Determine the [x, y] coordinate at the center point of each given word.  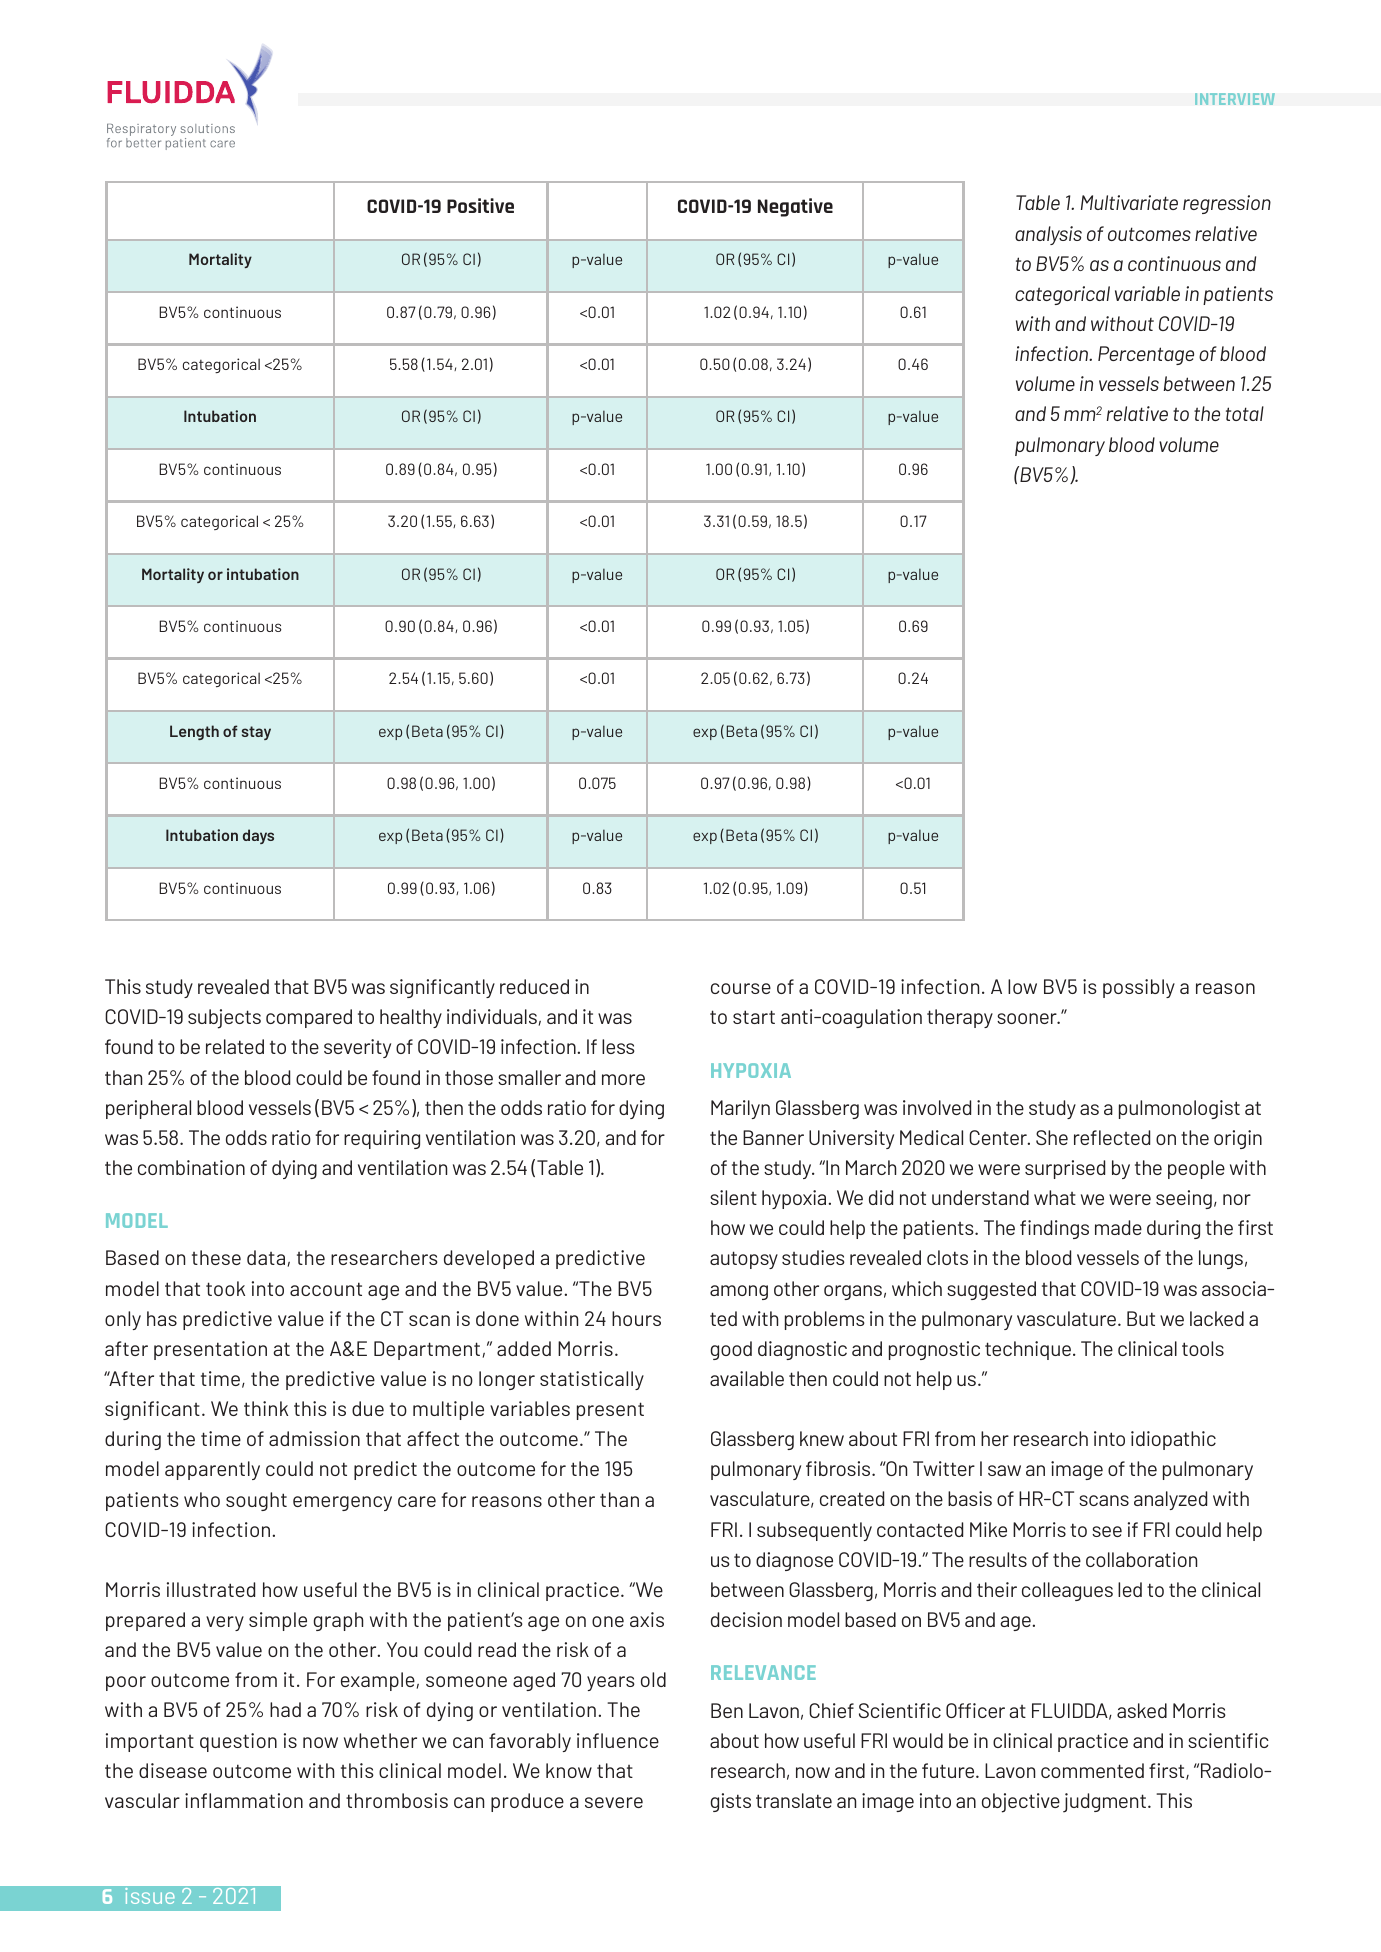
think [266, 1408]
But [1141, 1318]
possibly [1139, 988]
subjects [224, 1019]
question [238, 1742]
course [741, 988]
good [731, 1350]
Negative [795, 207]
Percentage [1146, 355]
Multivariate [1129, 202]
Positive [480, 205]
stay [256, 733]
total [1245, 413]
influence [618, 1740]
